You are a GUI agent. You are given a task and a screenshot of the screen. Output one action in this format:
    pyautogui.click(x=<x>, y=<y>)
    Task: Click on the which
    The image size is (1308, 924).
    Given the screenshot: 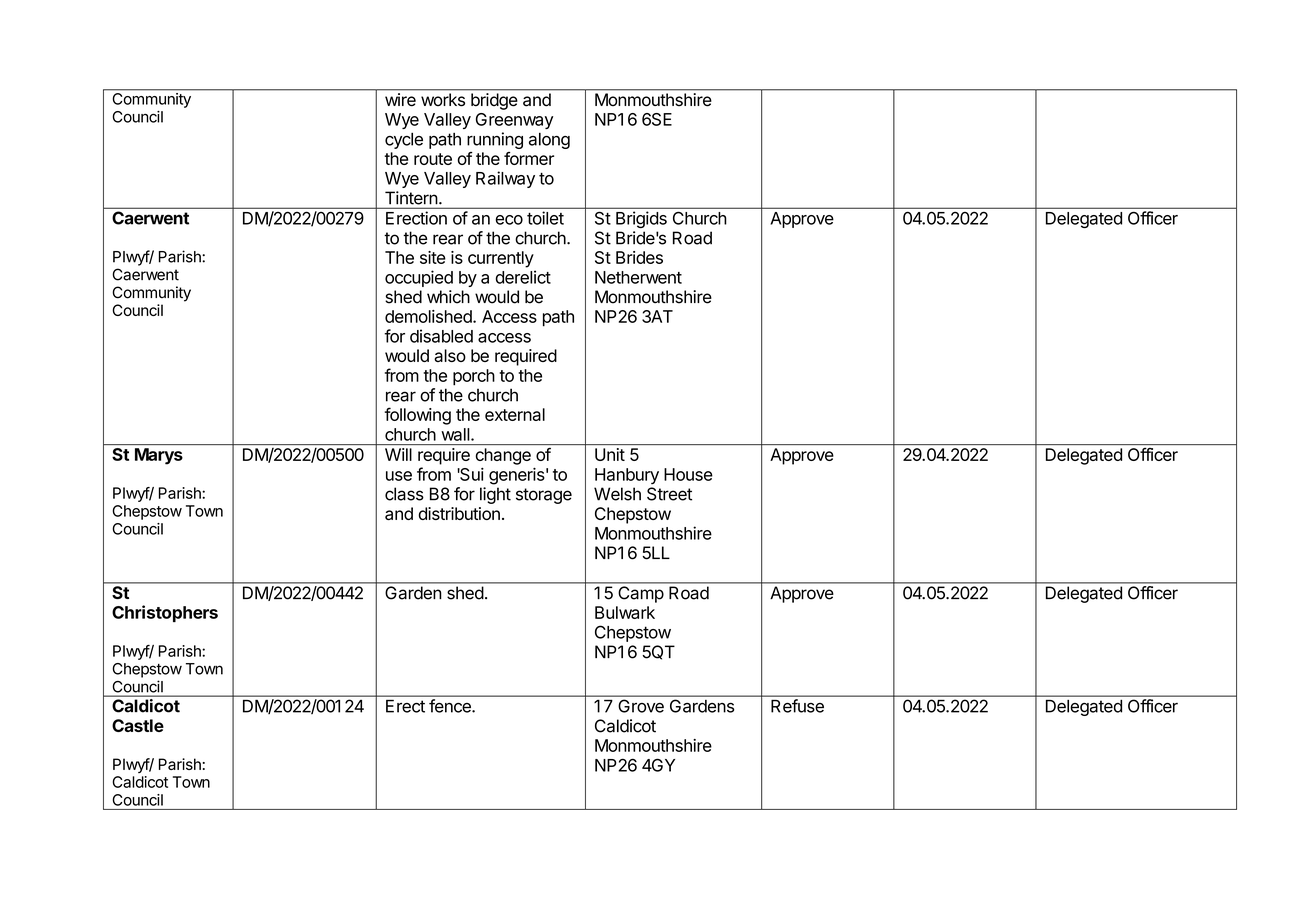 What is the action you would take?
    pyautogui.click(x=448, y=297)
